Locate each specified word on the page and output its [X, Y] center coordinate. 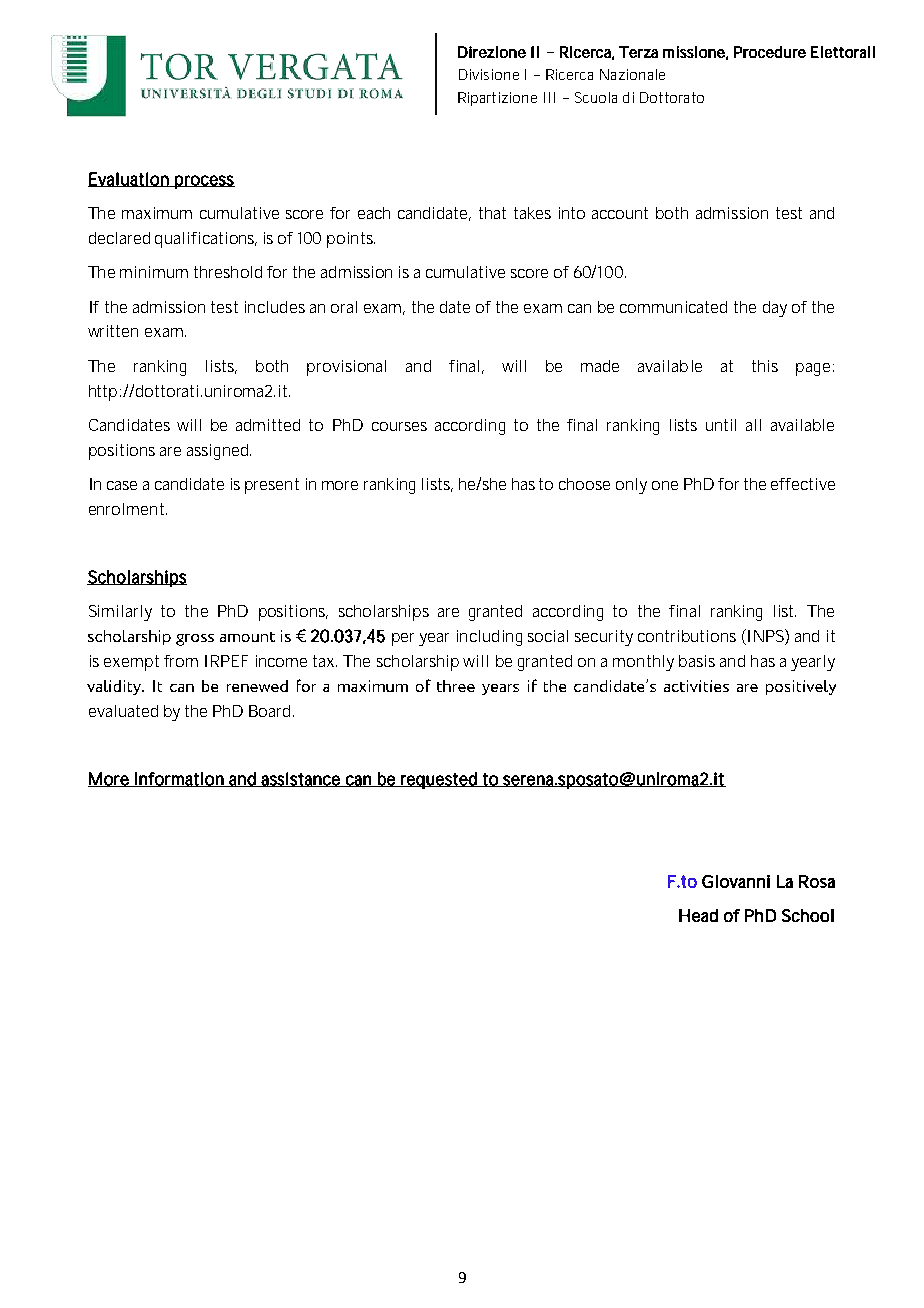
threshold [228, 272]
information [179, 779]
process [204, 182]
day [775, 309]
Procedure [770, 52]
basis [697, 661]
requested [439, 780]
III [549, 97]
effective [803, 484]
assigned [219, 452]
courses [399, 426]
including [489, 638]
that [492, 213]
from [181, 661]
